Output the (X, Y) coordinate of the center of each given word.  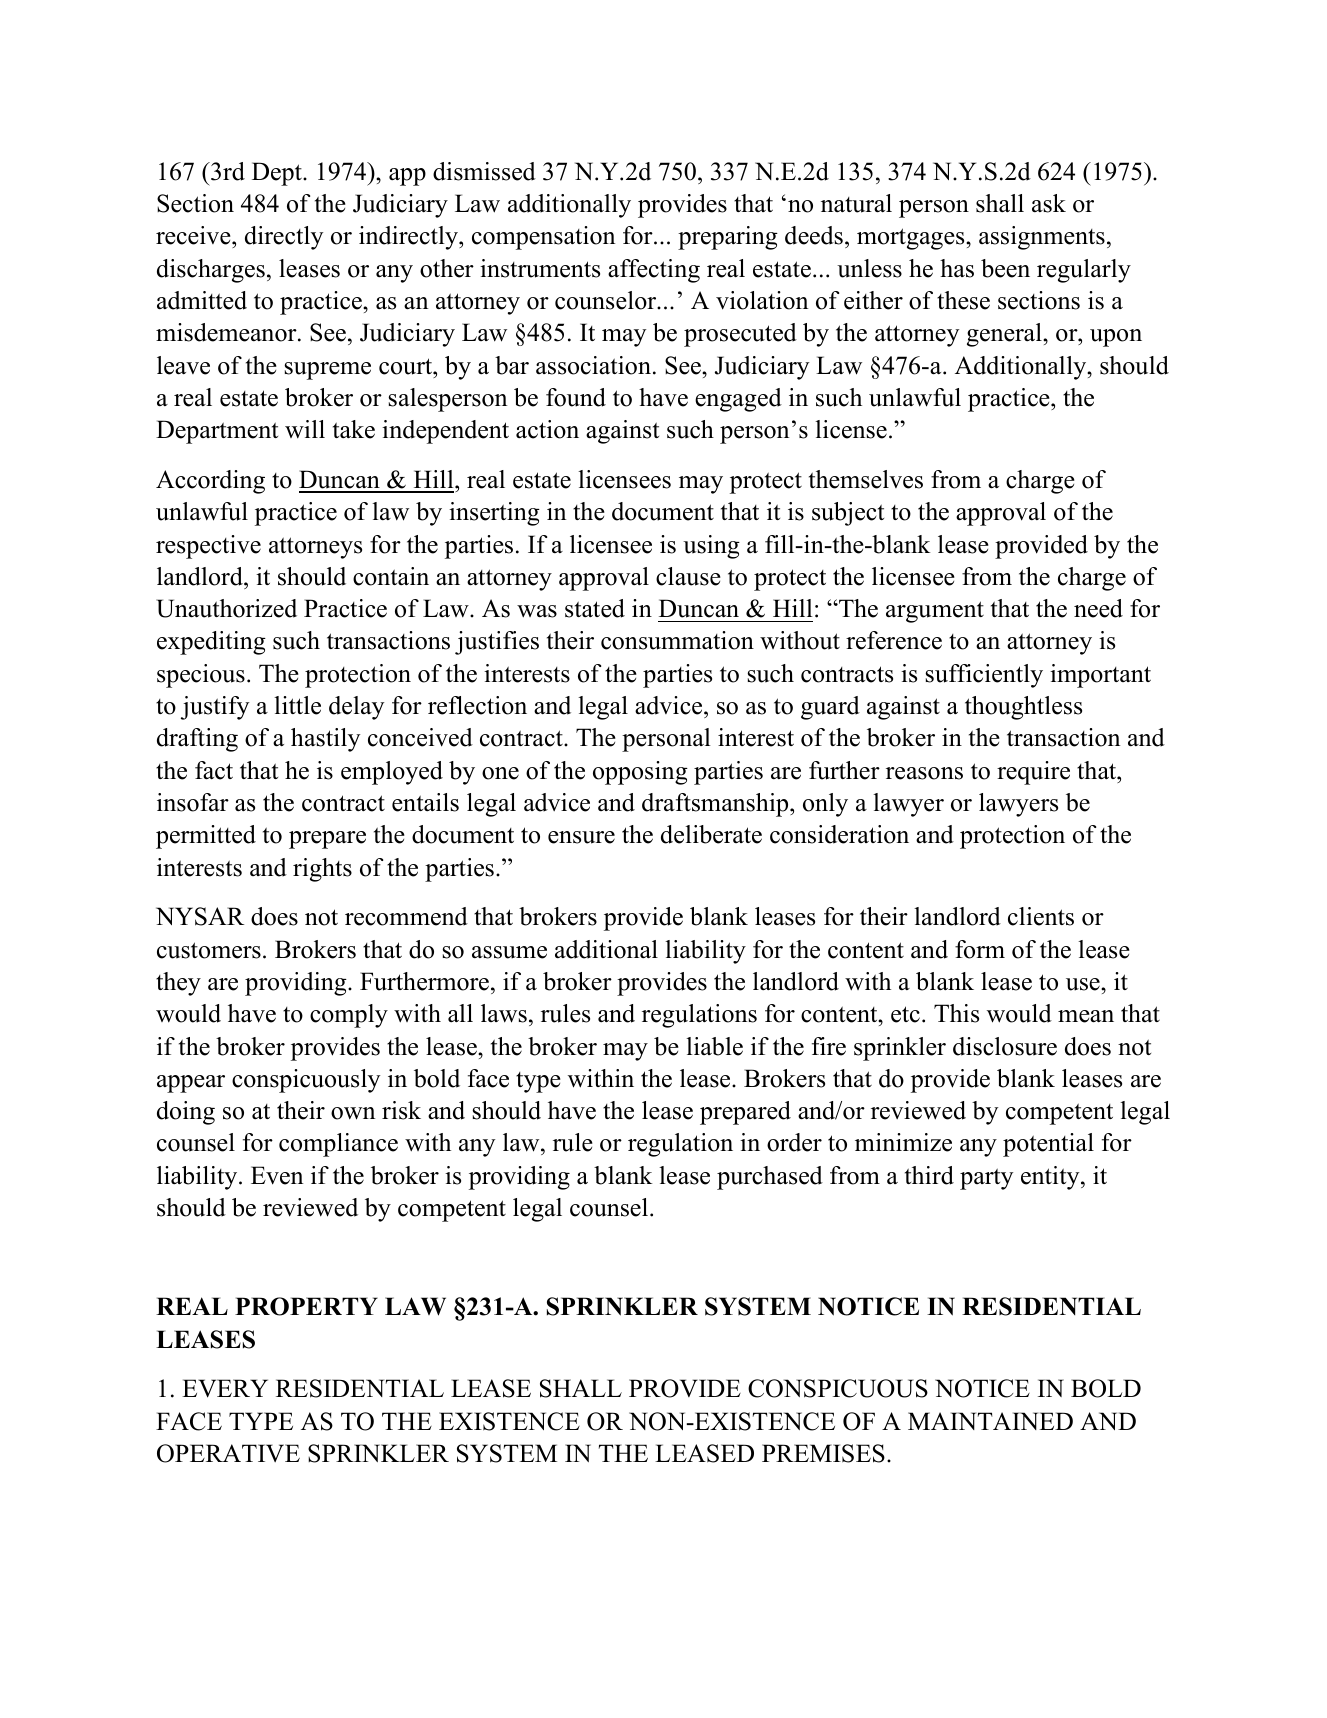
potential (1048, 1145)
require (1033, 773)
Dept (278, 174)
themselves (866, 479)
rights (322, 870)
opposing (640, 773)
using (711, 547)
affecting (654, 271)
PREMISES (823, 1453)
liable (714, 1046)
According (210, 482)
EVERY (225, 1388)
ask (1049, 203)
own (353, 1113)
